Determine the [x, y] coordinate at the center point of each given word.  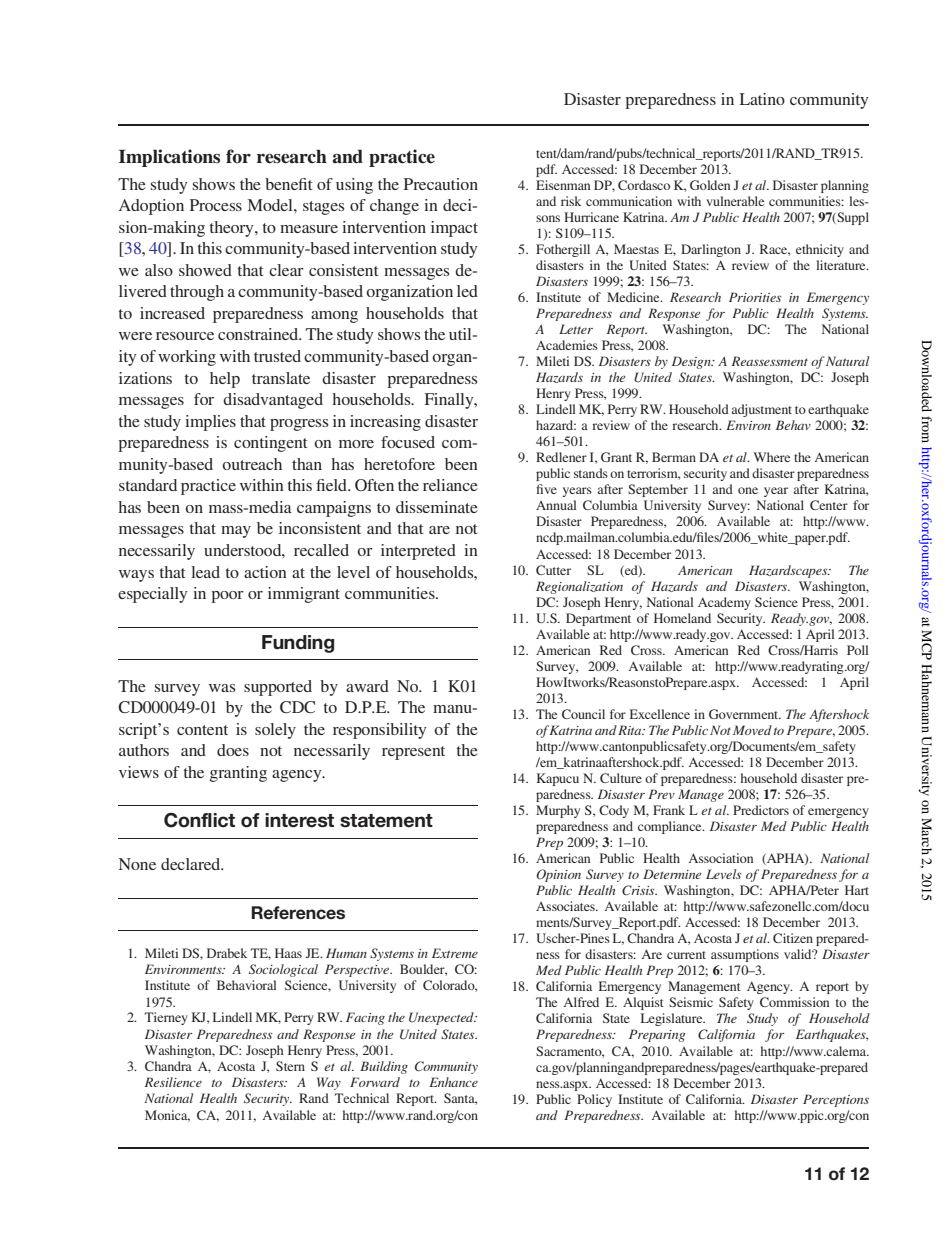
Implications [169, 158]
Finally [450, 401]
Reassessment [770, 361]
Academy [724, 603]
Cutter [553, 570]
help [225, 380]
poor [227, 597]
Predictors [761, 810]
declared [192, 864]
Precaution [441, 184]
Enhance [453, 1082]
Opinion [558, 875]
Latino [762, 99]
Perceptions [836, 1100]
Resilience [173, 1082]
